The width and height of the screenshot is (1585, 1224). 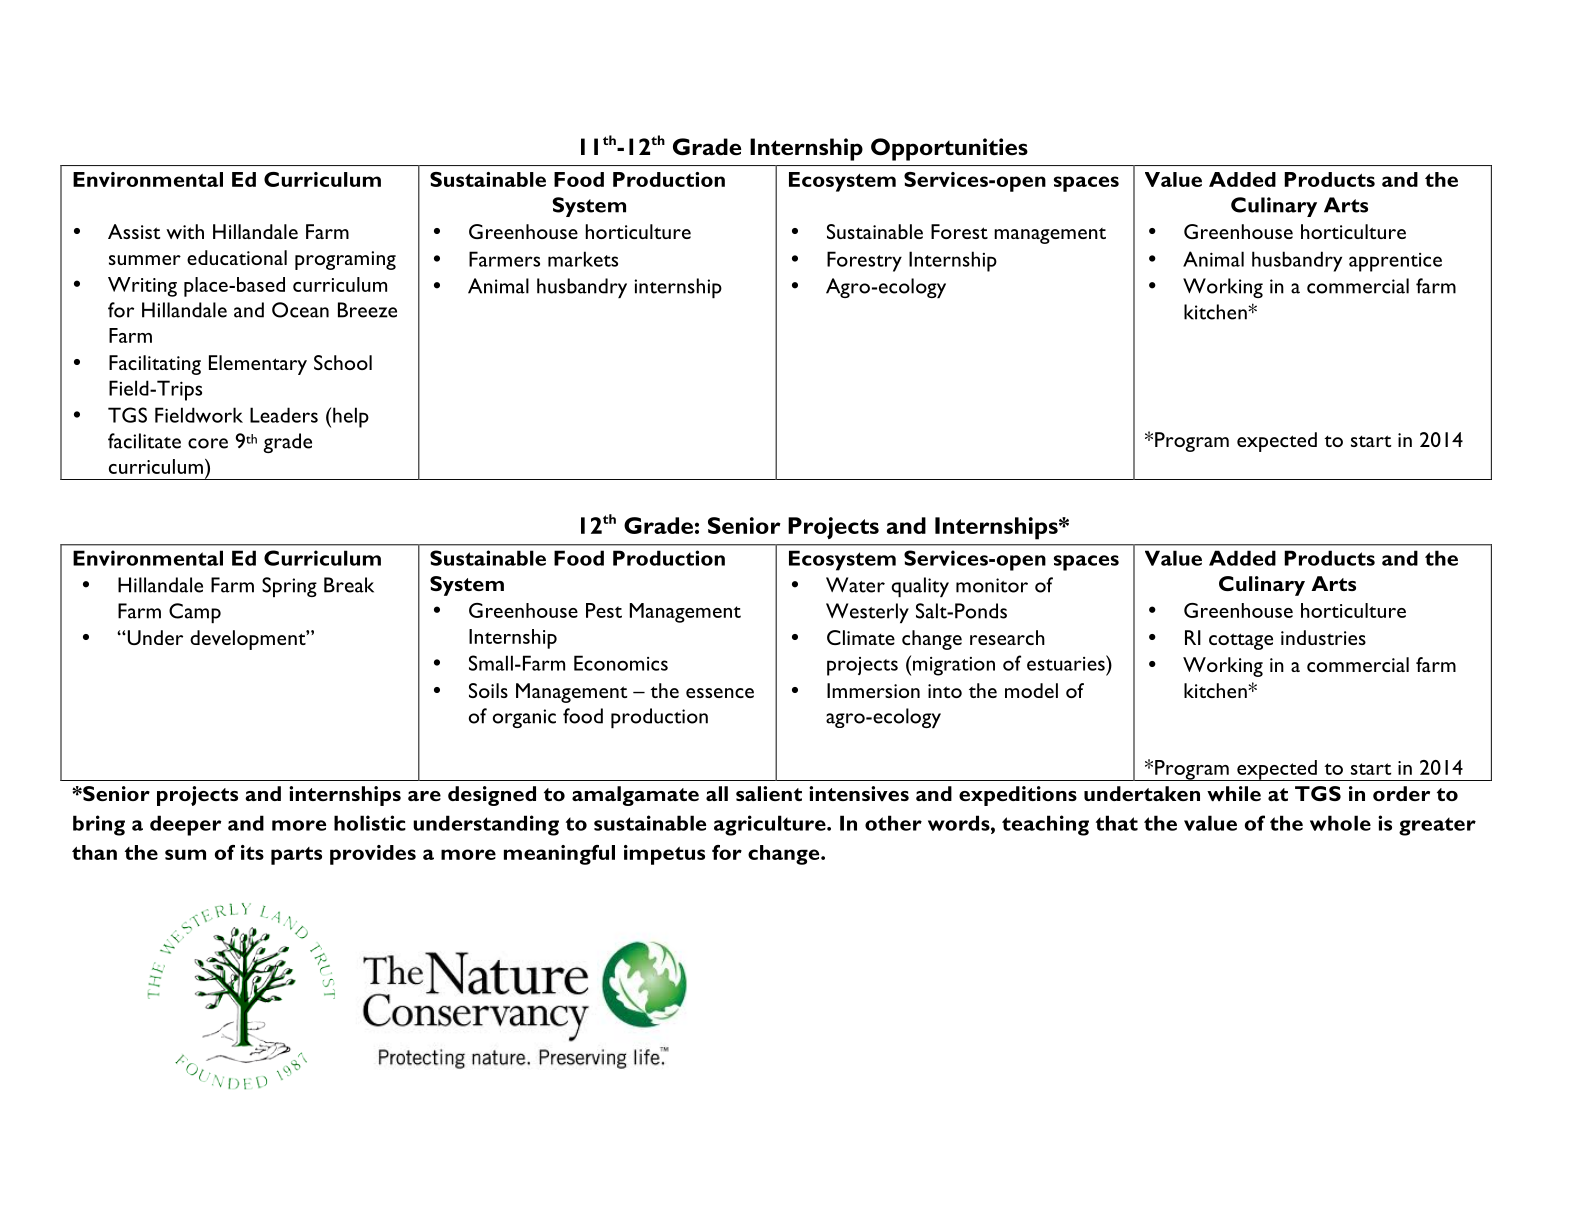 I want to click on apprentice, so click(x=1395, y=262).
